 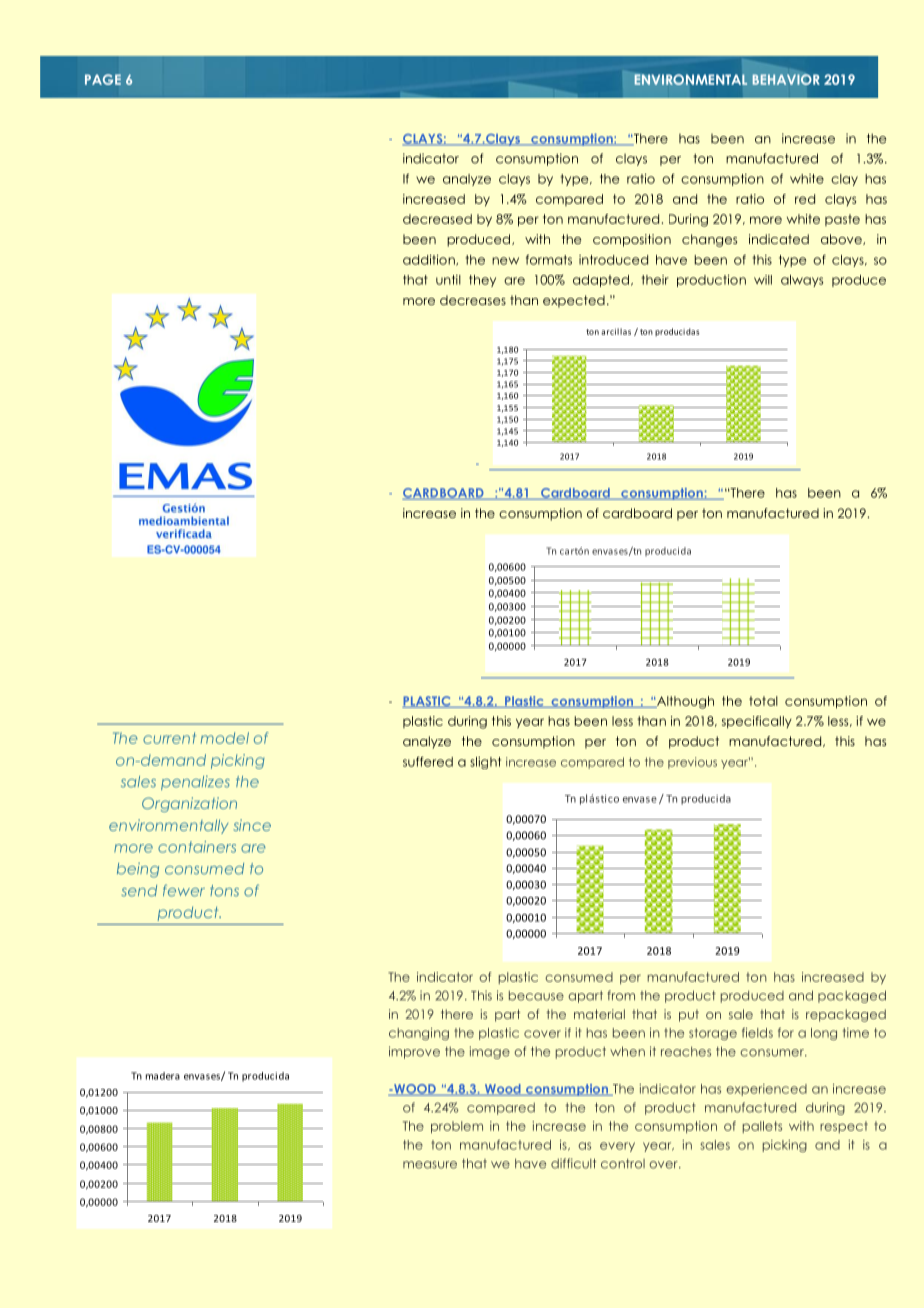 What do you see at coordinates (763, 701) in the document?
I see `total` at bounding box center [763, 701].
